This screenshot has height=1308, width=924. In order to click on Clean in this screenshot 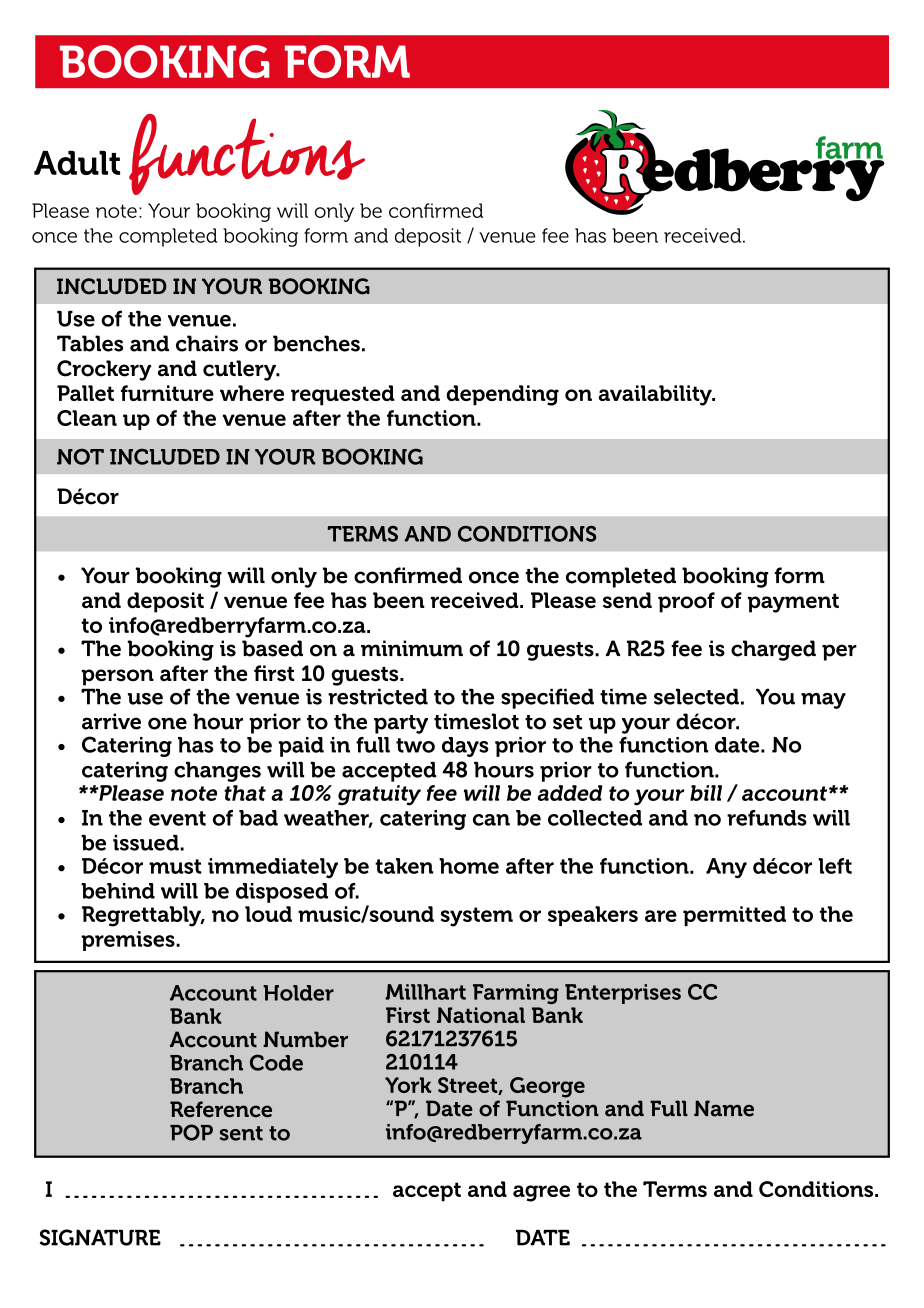, I will do `click(87, 418)`.
